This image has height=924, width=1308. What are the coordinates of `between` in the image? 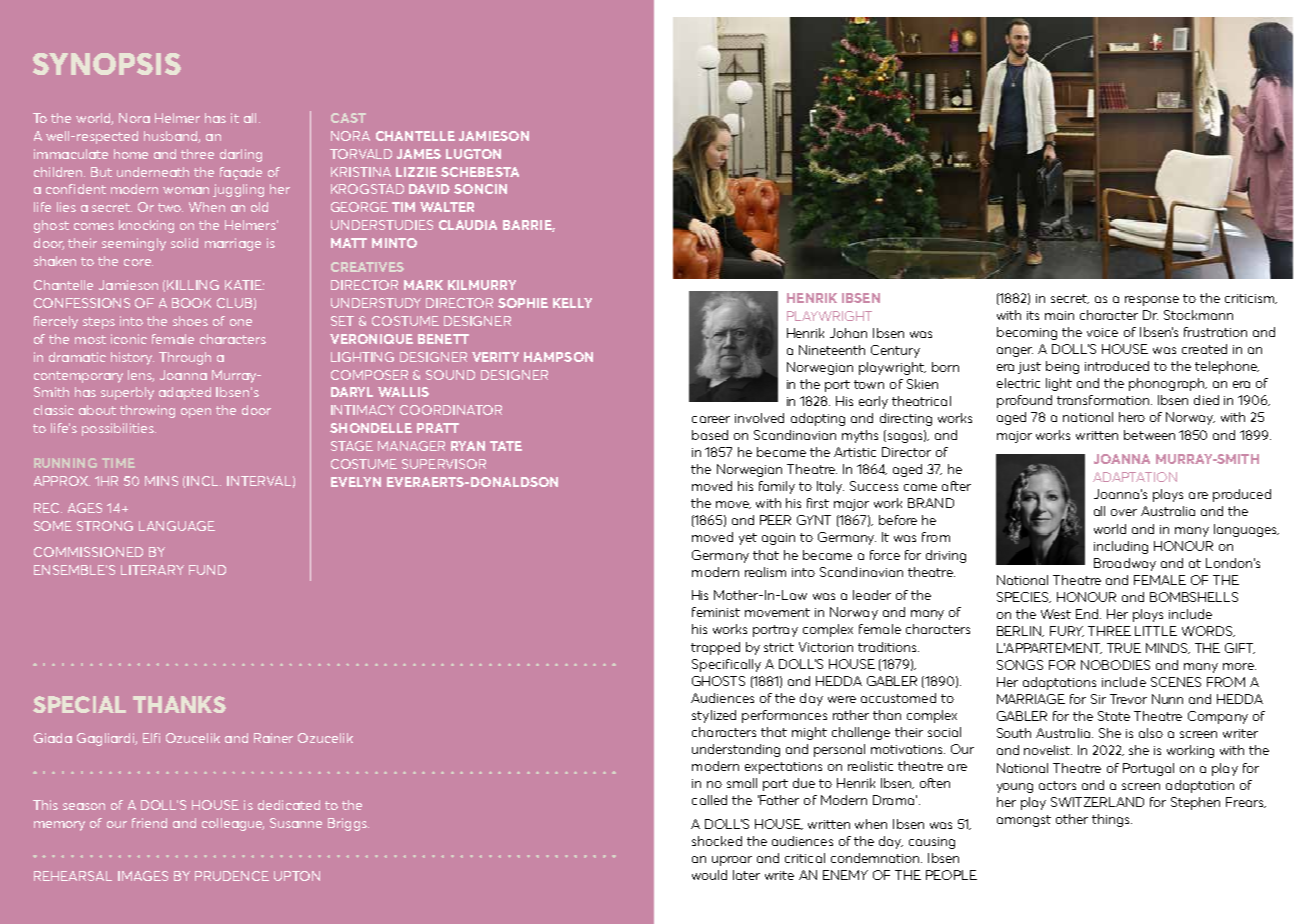 It's located at (1149, 435).
